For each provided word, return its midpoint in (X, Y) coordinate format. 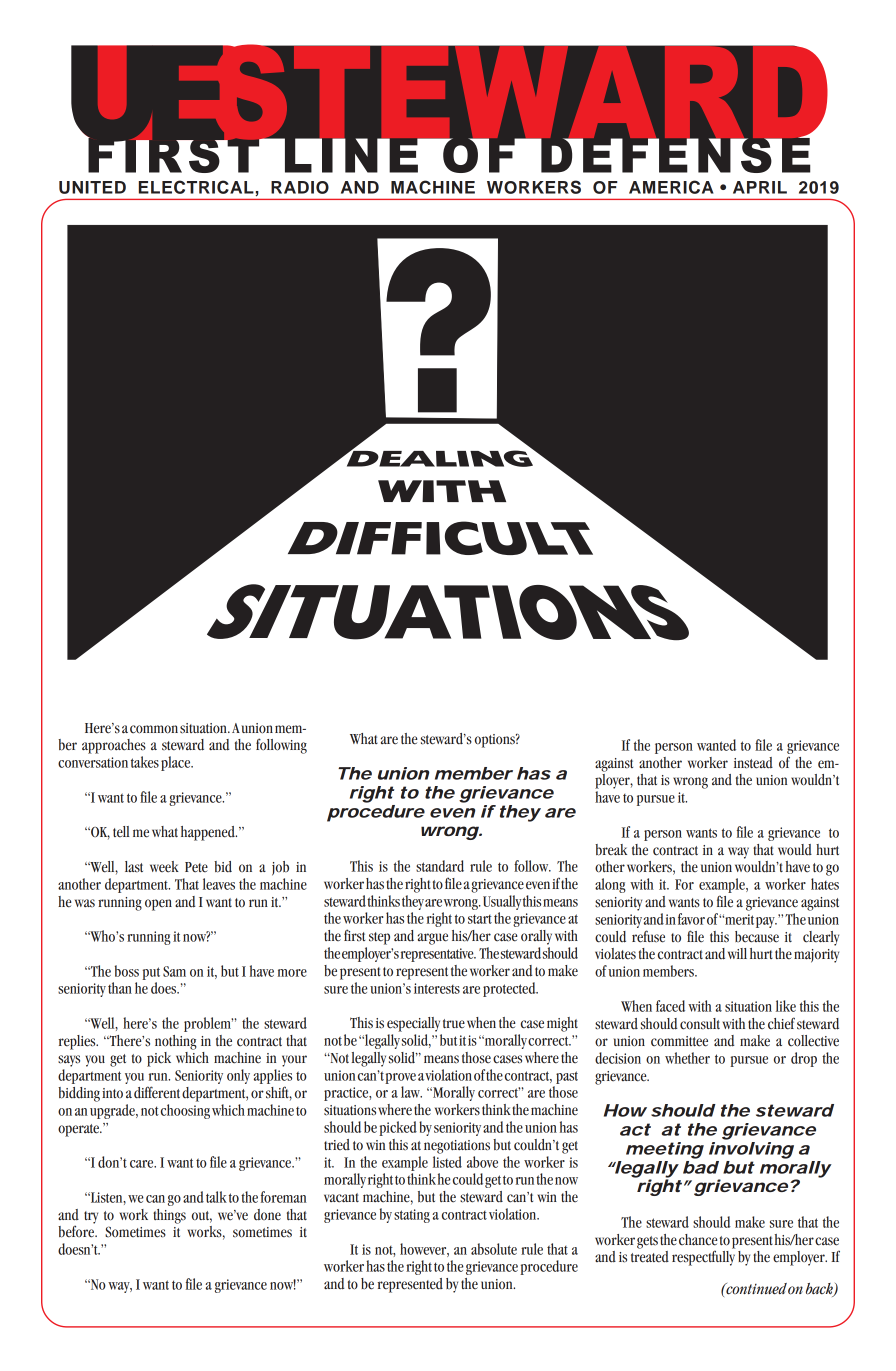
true (454, 1024)
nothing (176, 1042)
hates (825, 884)
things (169, 1216)
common (154, 729)
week (164, 867)
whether (687, 1058)
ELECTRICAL (196, 187)
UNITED (92, 187)
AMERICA (671, 187)
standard (440, 866)
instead (753, 763)
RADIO (300, 187)
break (611, 850)
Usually (502, 902)
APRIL (760, 187)
